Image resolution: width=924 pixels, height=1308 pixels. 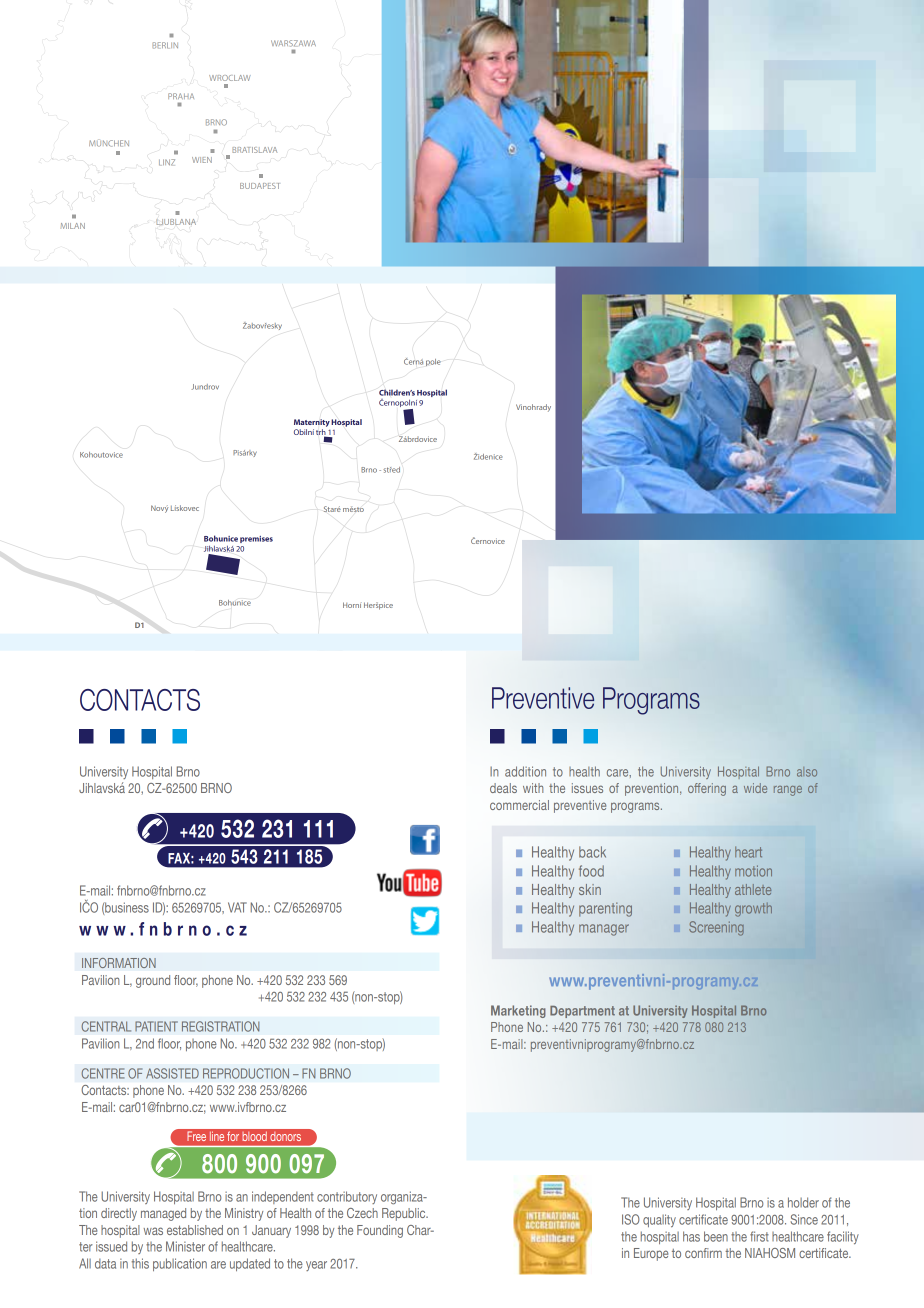 What do you see at coordinates (405, 1214) in the image?
I see `Republic` at bounding box center [405, 1214].
